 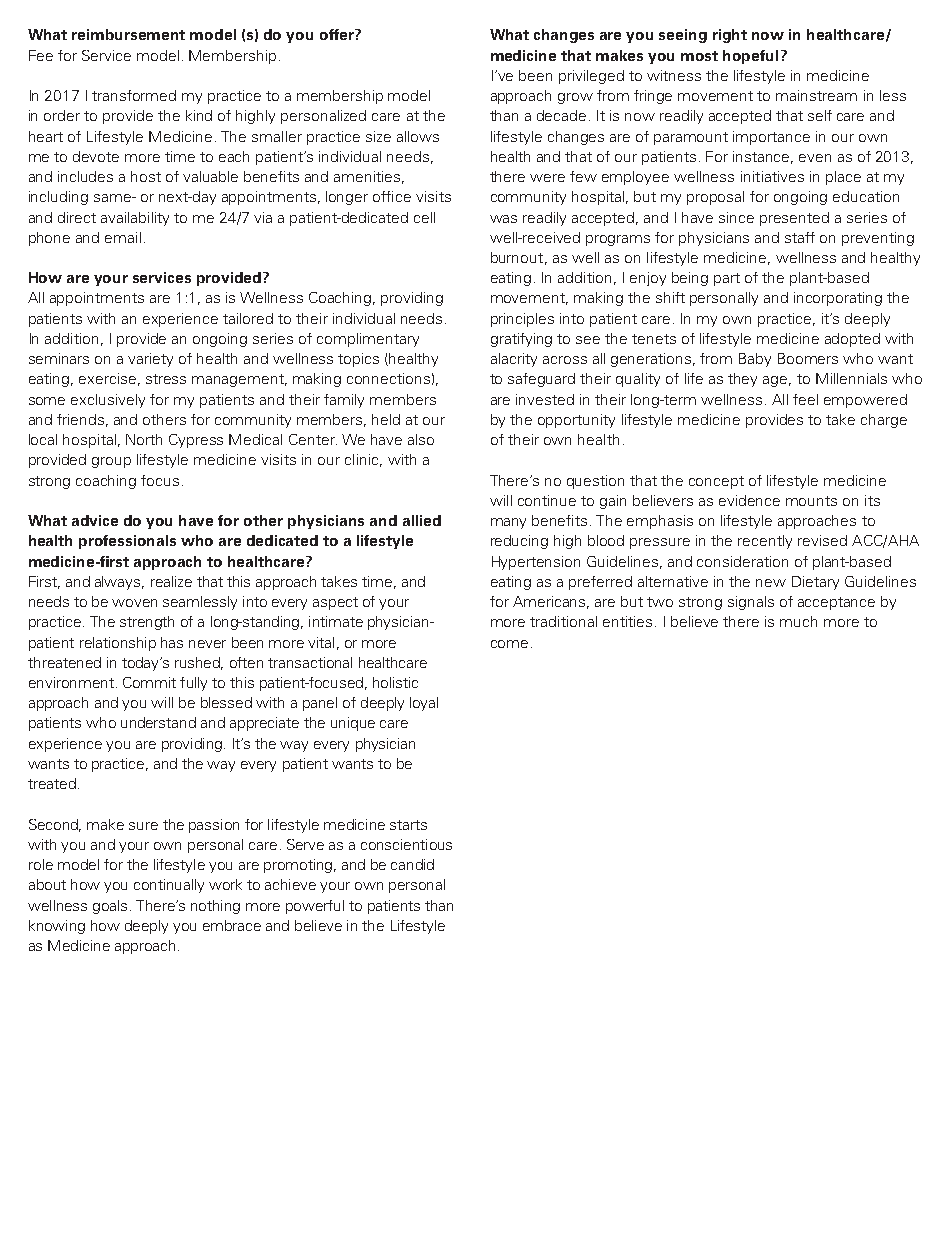 What do you see at coordinates (110, 907) in the document?
I see `goals` at bounding box center [110, 907].
